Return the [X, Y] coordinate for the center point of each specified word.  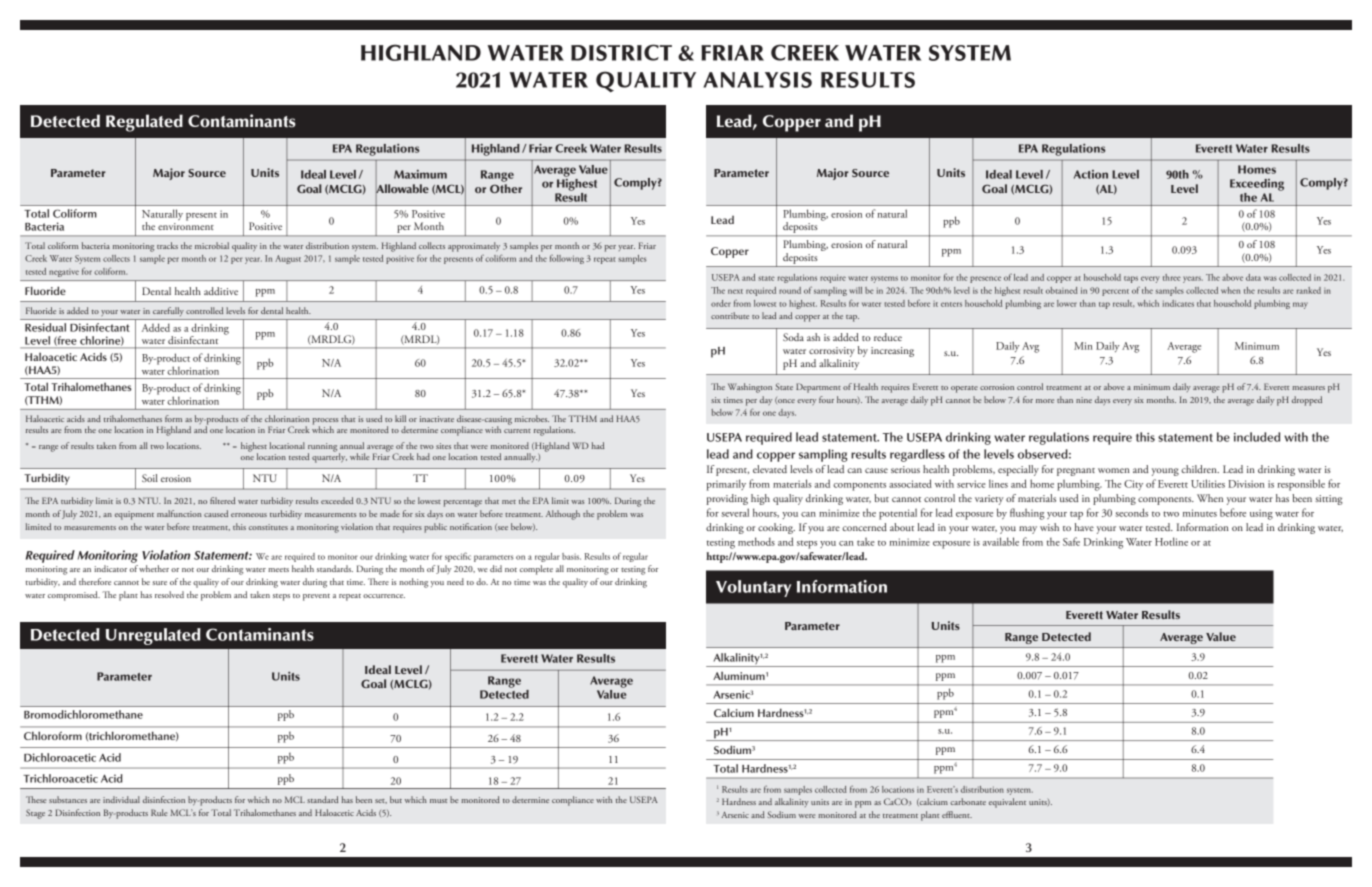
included [1257, 437]
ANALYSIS [757, 80]
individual [121, 799]
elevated [770, 469]
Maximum [420, 174]
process [325, 422]
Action [1091, 174]
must [438, 801]
